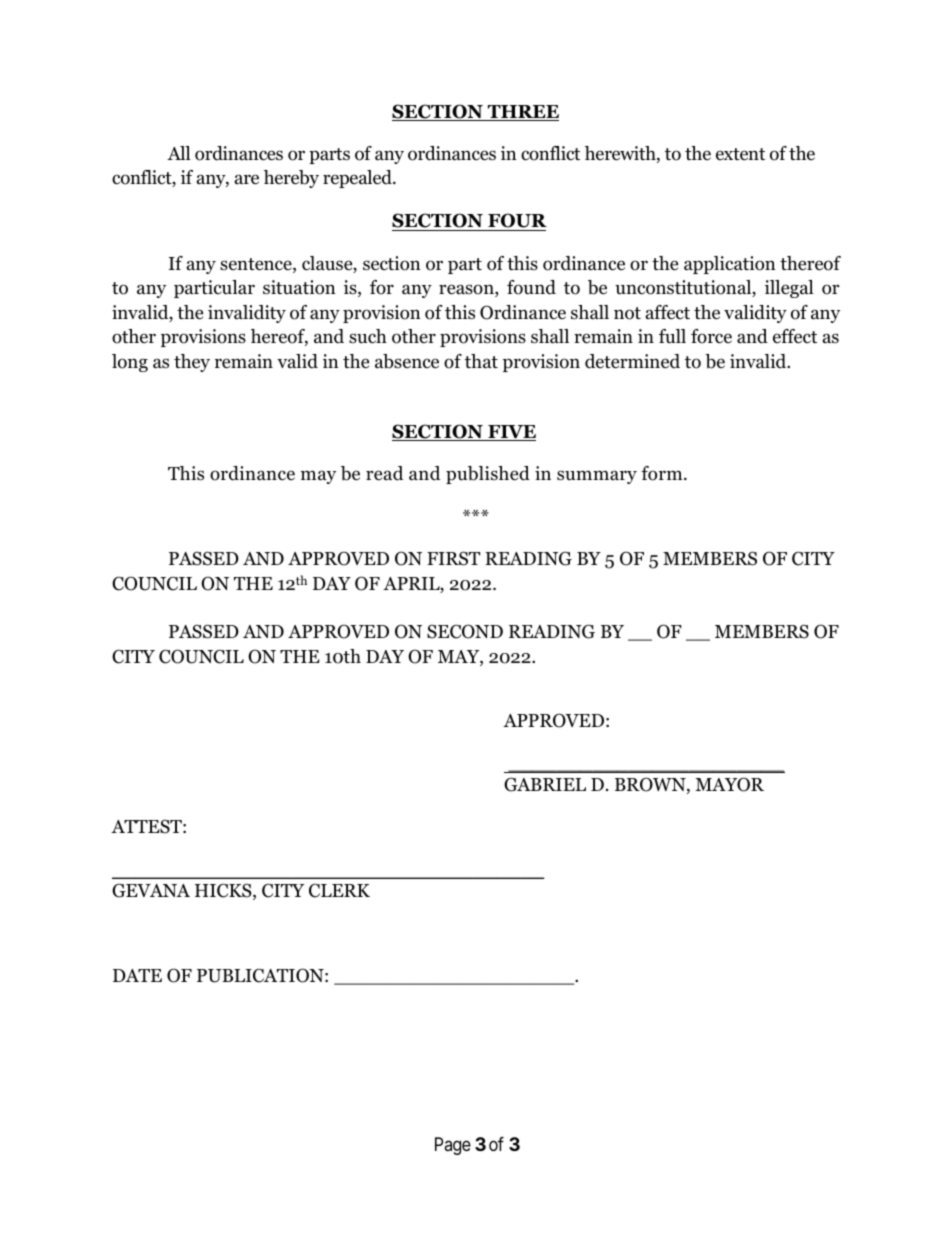 The width and height of the image is (952, 1233). Describe the element at coordinates (522, 113) in the image. I see `THREE` at that location.
